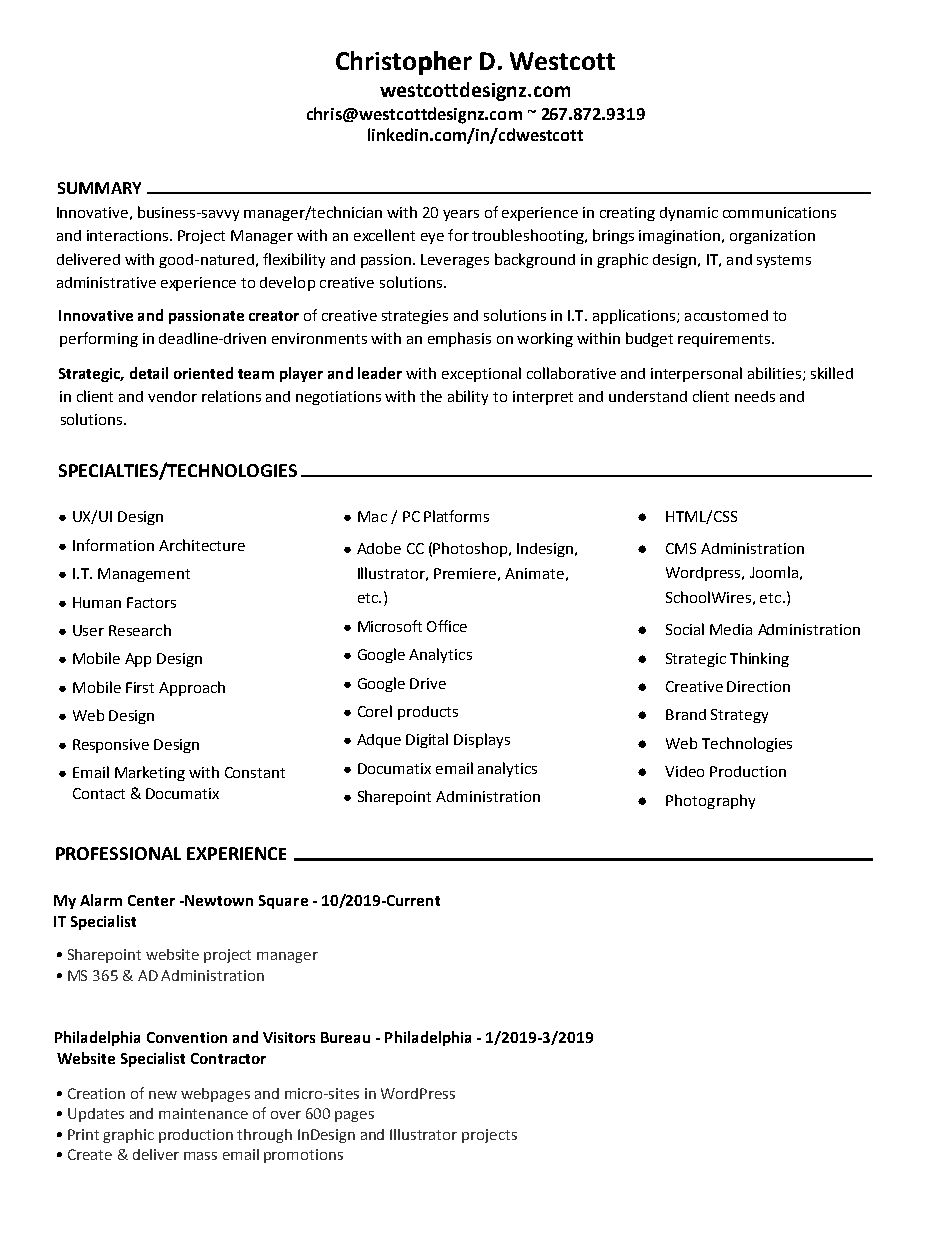 This image has height=1233, width=952. I want to click on years, so click(461, 215).
